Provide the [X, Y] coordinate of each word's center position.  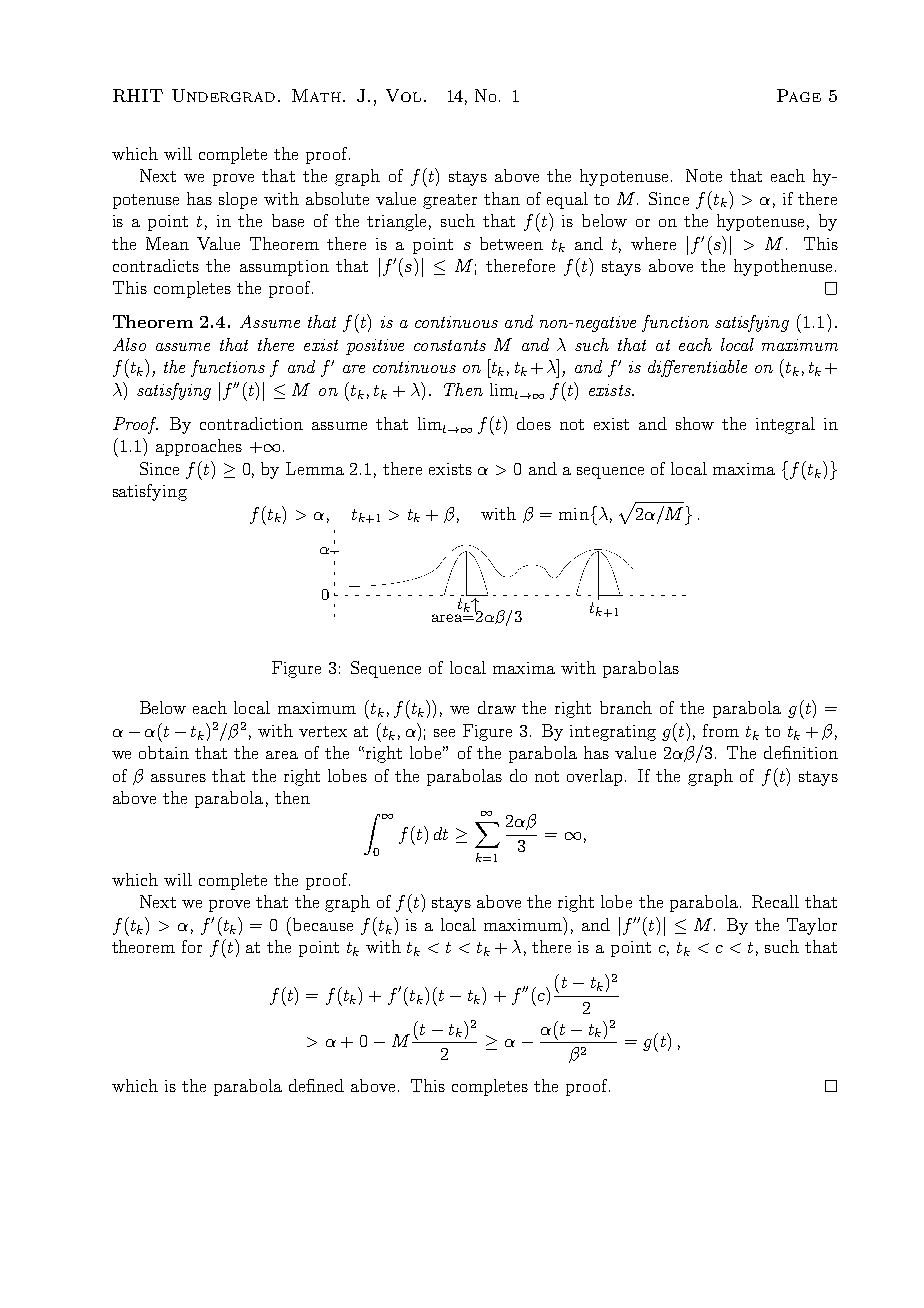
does [534, 423]
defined [316, 1085]
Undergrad [223, 95]
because [323, 924]
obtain [164, 752]
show [695, 423]
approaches [199, 447]
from [721, 730]
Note [704, 175]
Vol [403, 95]
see [444, 733]
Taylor [812, 926]
